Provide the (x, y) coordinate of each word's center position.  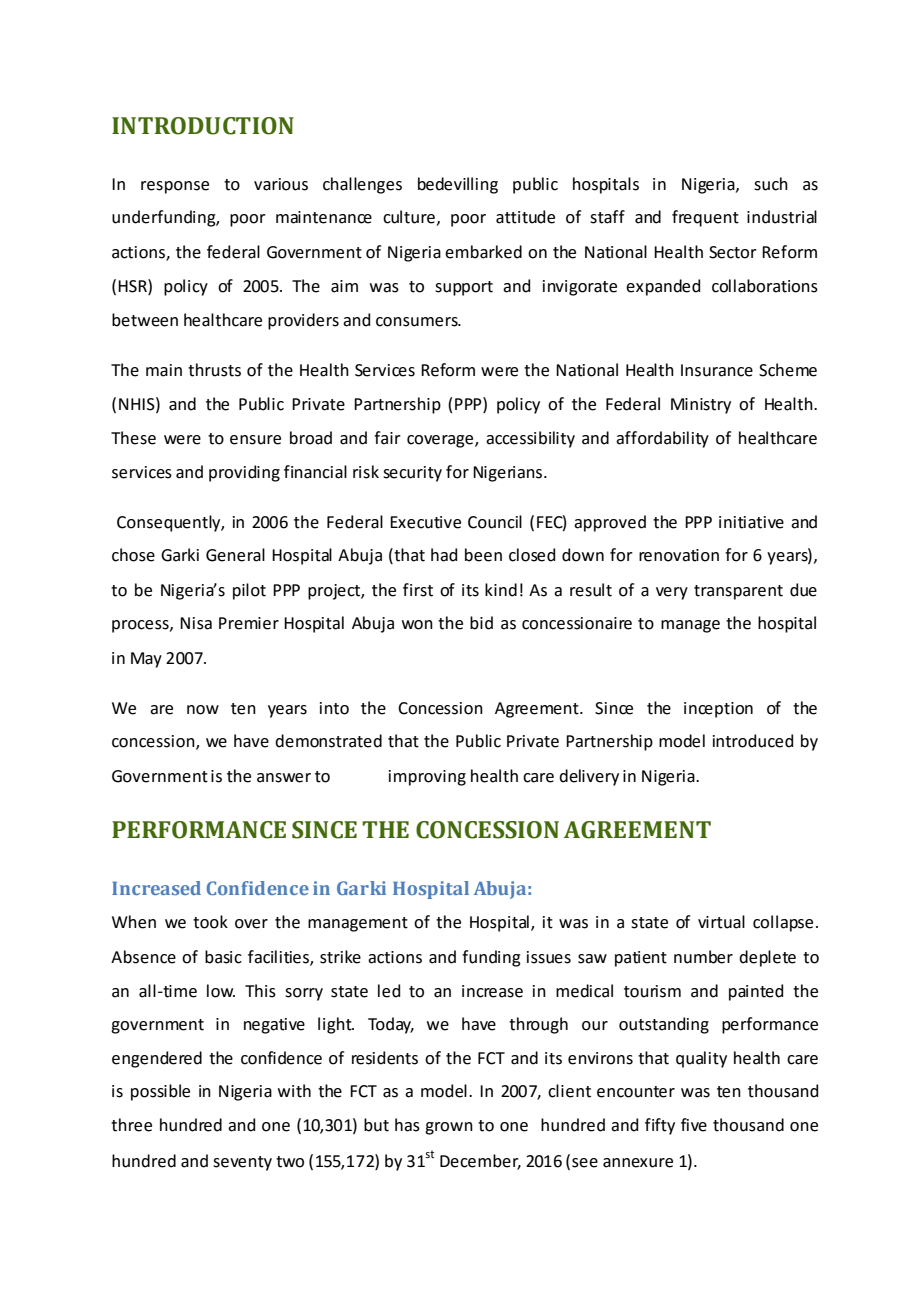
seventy (242, 1163)
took (210, 922)
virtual (721, 922)
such (771, 184)
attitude (525, 217)
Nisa (196, 623)
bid (481, 623)
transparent (738, 592)
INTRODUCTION (203, 126)
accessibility (530, 439)
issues (549, 957)
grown (449, 1128)
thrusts (214, 370)
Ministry (701, 406)
